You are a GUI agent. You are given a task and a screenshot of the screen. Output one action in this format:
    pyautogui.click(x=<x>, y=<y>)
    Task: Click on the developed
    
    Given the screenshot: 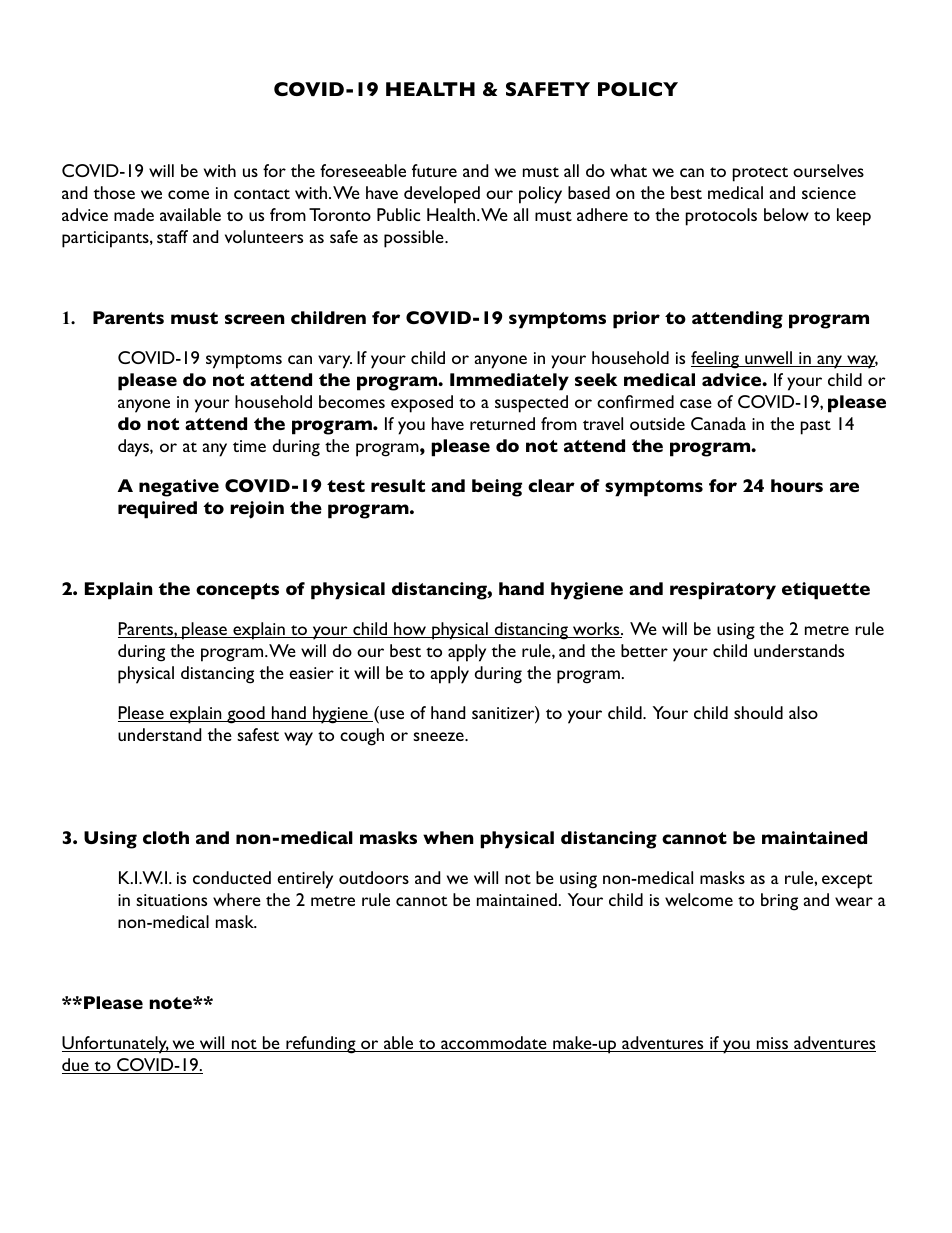 What is the action you would take?
    pyautogui.click(x=442, y=195)
